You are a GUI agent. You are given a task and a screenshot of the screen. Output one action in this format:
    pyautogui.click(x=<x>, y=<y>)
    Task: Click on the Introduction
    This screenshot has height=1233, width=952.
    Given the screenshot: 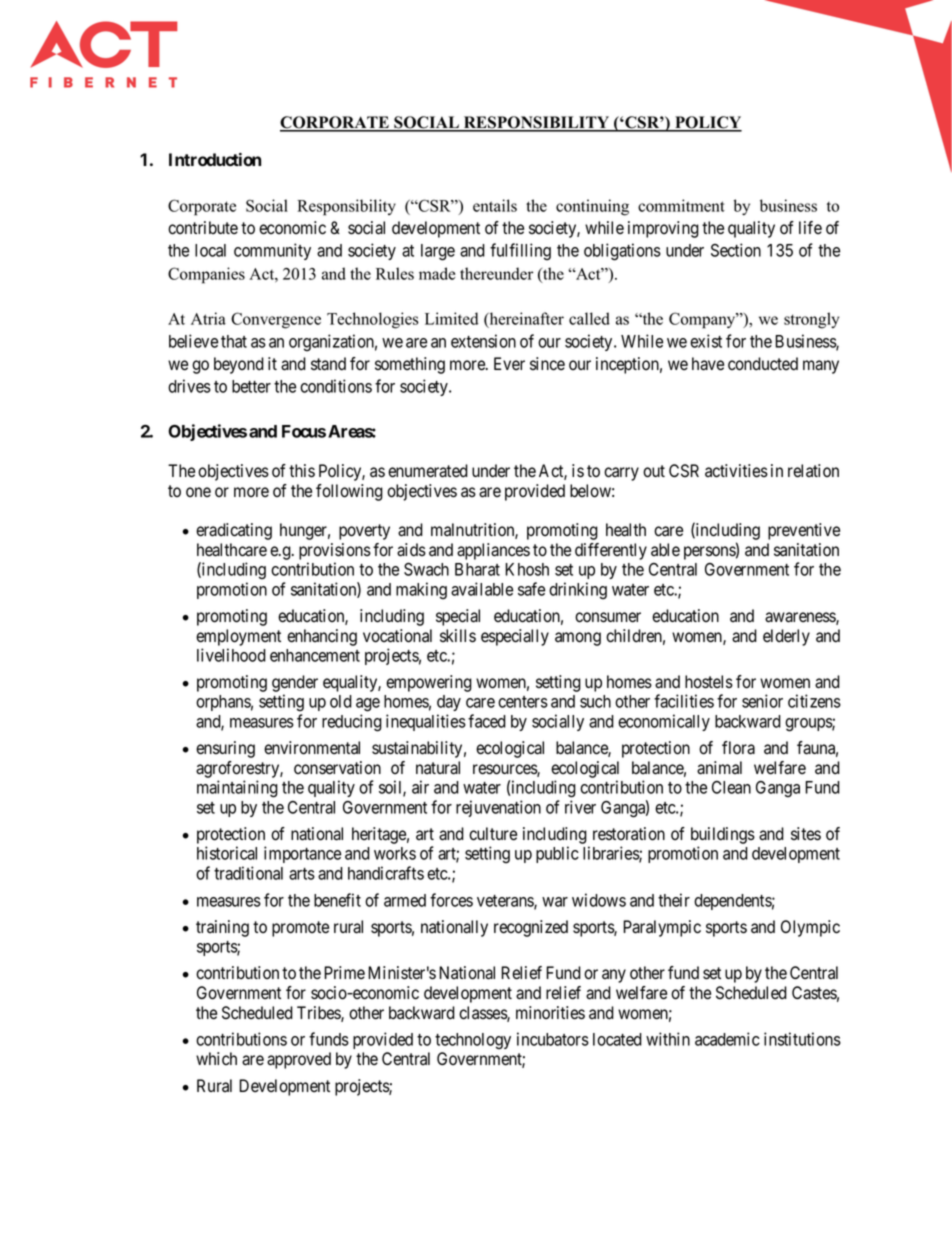 What is the action you would take?
    pyautogui.click(x=215, y=159)
